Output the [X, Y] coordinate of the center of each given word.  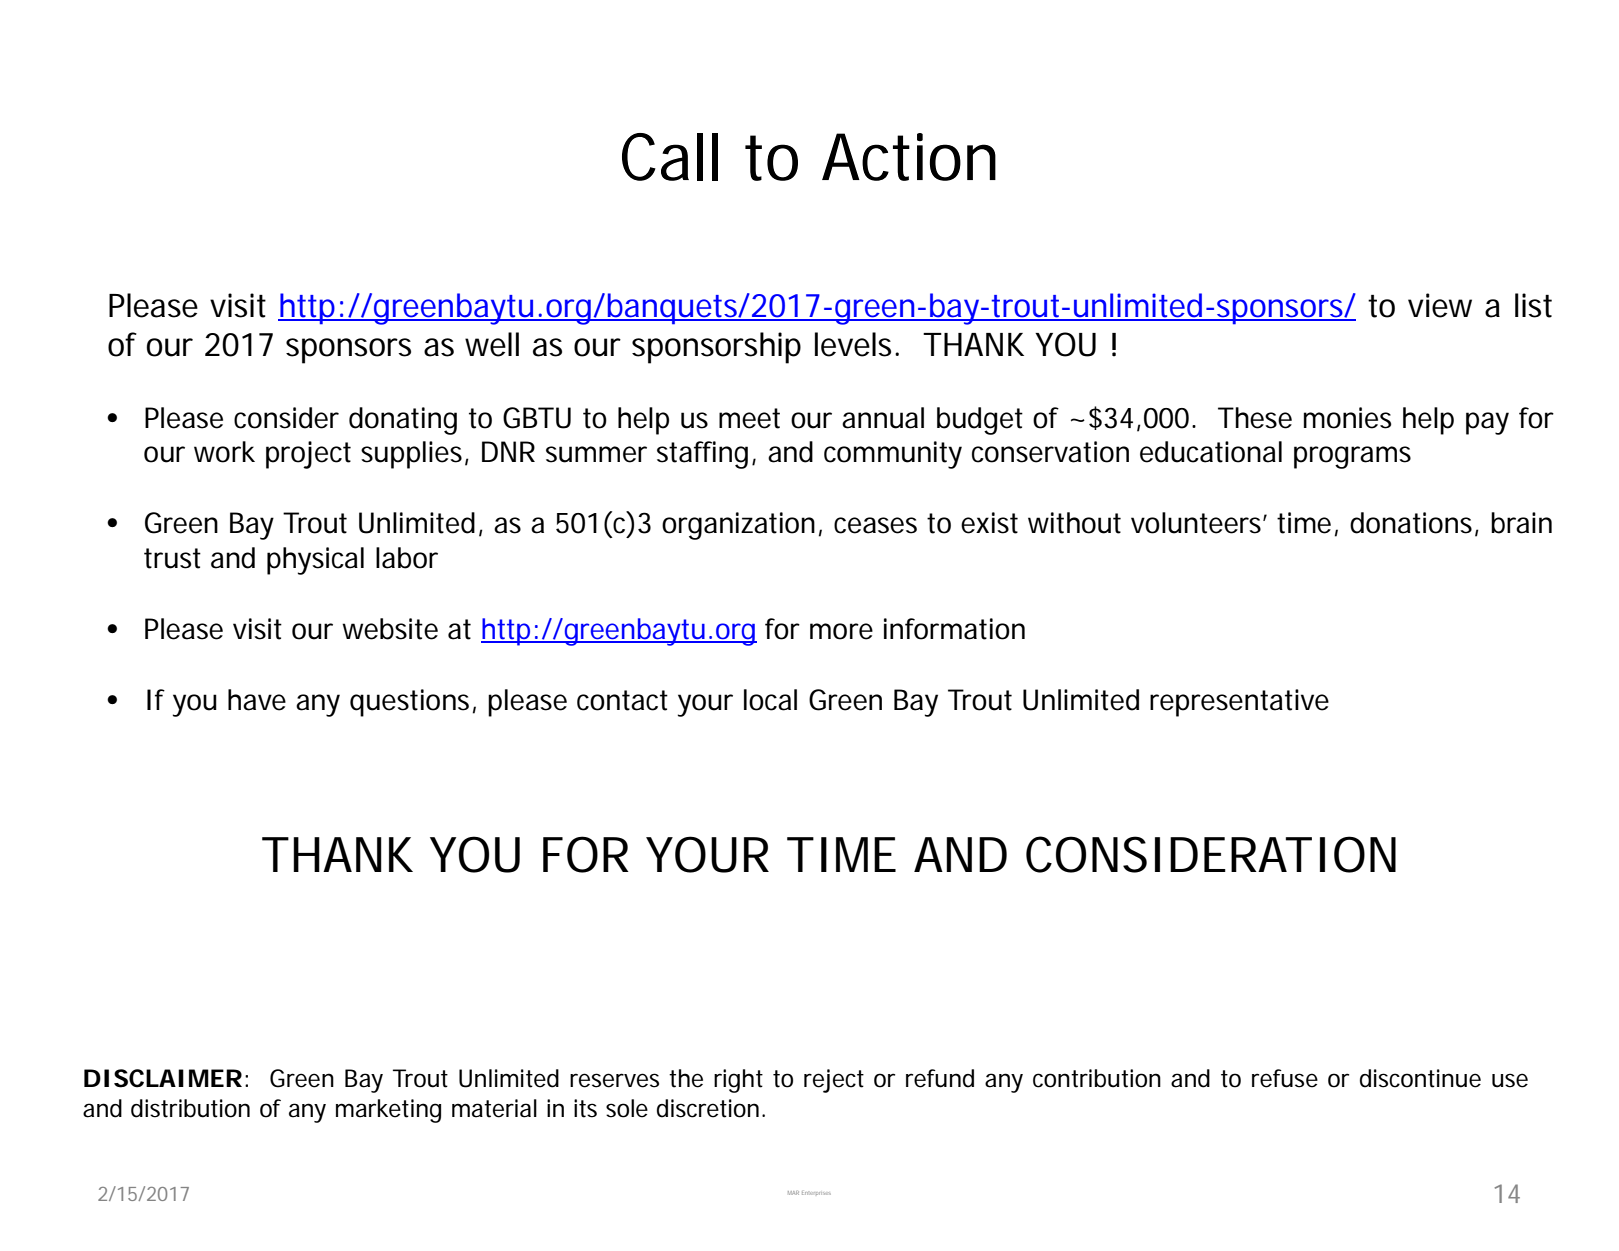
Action [909, 157]
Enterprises [816, 1193]
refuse [1285, 1078]
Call [670, 157]
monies [1348, 418]
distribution [190, 1108]
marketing [388, 1111]
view [1440, 305]
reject [834, 1081]
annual [883, 418]
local [770, 700]
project [308, 455]
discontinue [1420, 1078]
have [257, 700]
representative [1239, 703]
